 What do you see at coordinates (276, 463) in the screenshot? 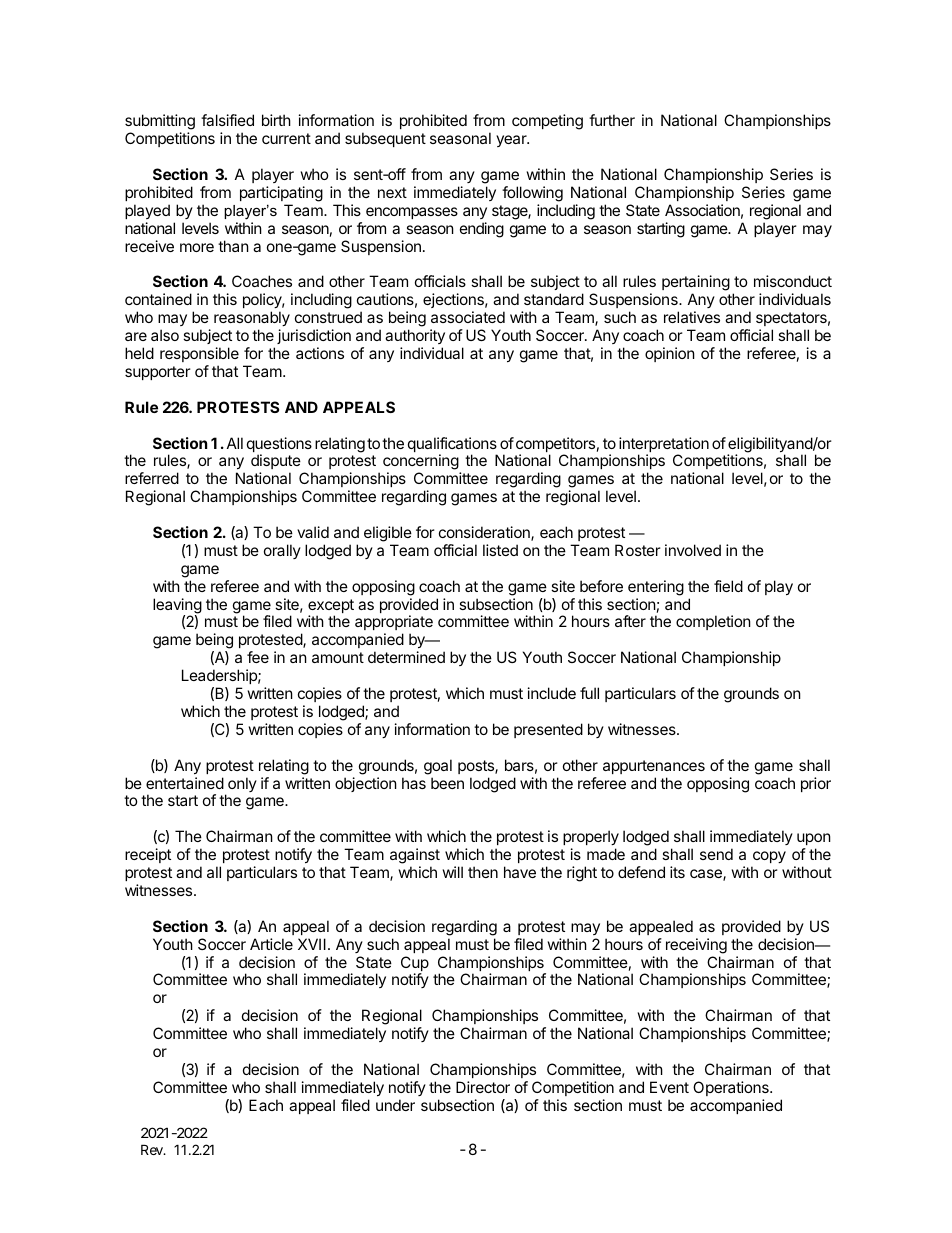
I see `dispute` at bounding box center [276, 463].
